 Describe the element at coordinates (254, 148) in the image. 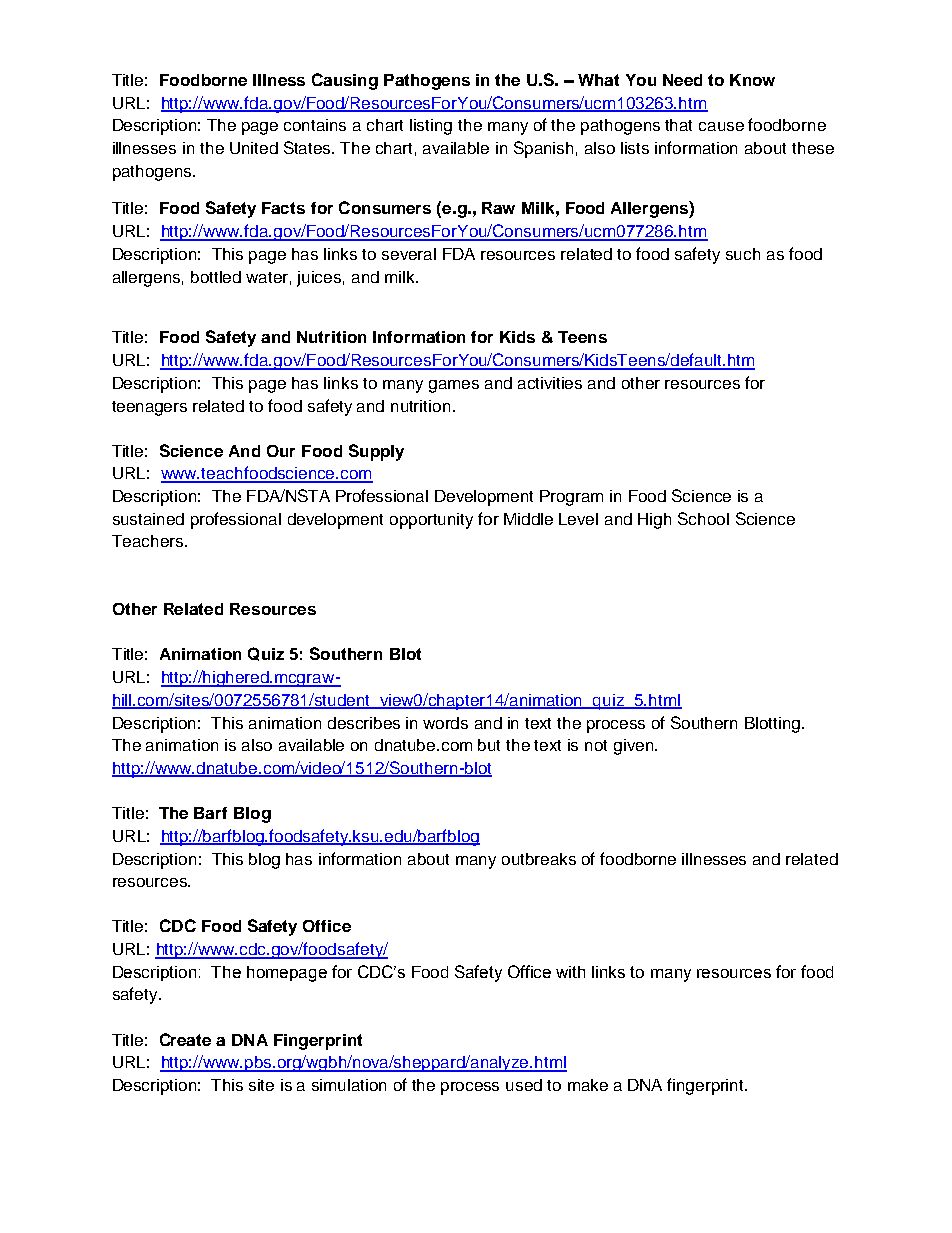

I see `United` at that location.
